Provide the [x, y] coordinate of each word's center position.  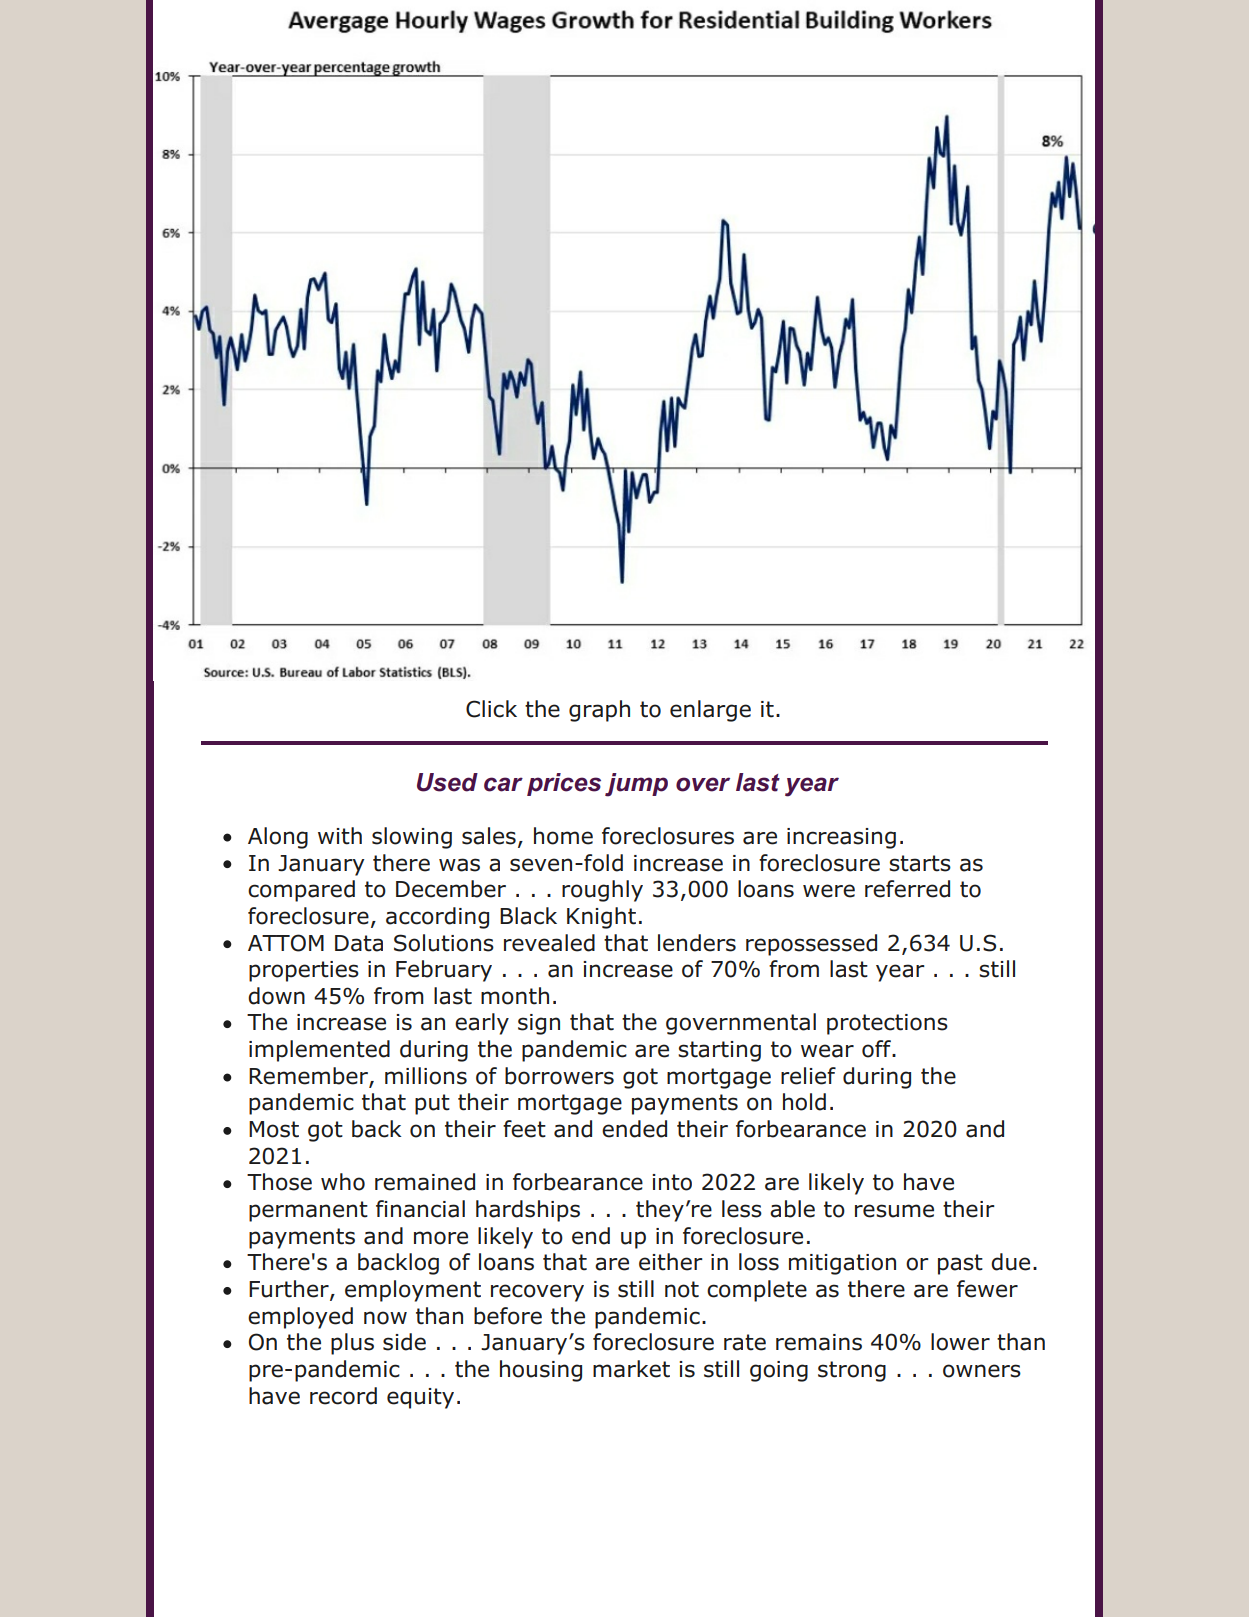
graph [599, 711]
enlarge [710, 711]
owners [982, 1371]
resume [894, 1211]
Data [359, 943]
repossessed [811, 945]
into [672, 1182]
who [343, 1182]
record [343, 1396]
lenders [697, 943]
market [631, 1369]
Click [491, 709]
